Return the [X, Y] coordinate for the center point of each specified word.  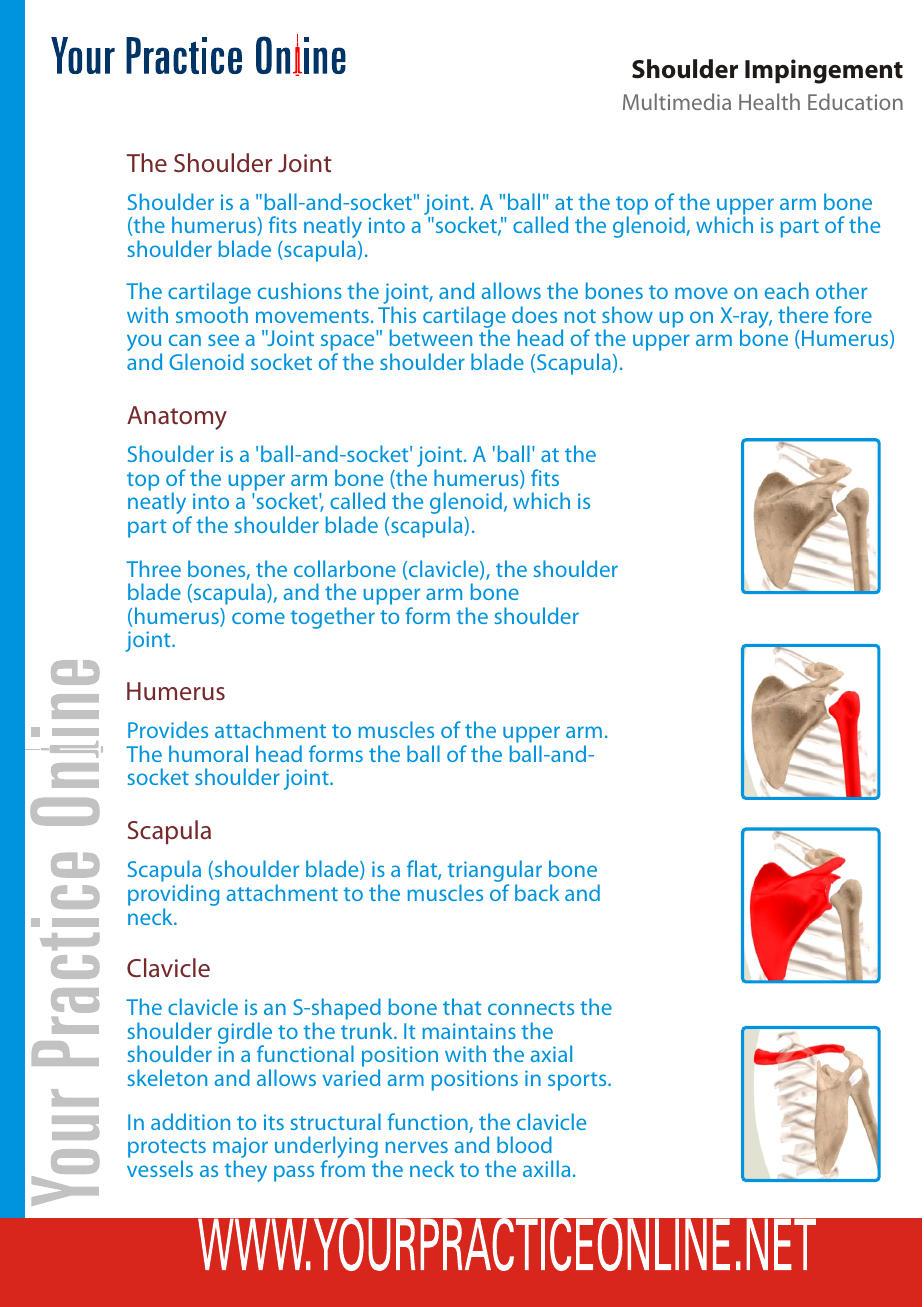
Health [769, 101]
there [803, 314]
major [240, 1149]
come [258, 618]
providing [173, 896]
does [534, 314]
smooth [212, 314]
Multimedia [677, 101]
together [333, 618]
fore [853, 314]
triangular [495, 872]
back [537, 892]
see [223, 340]
